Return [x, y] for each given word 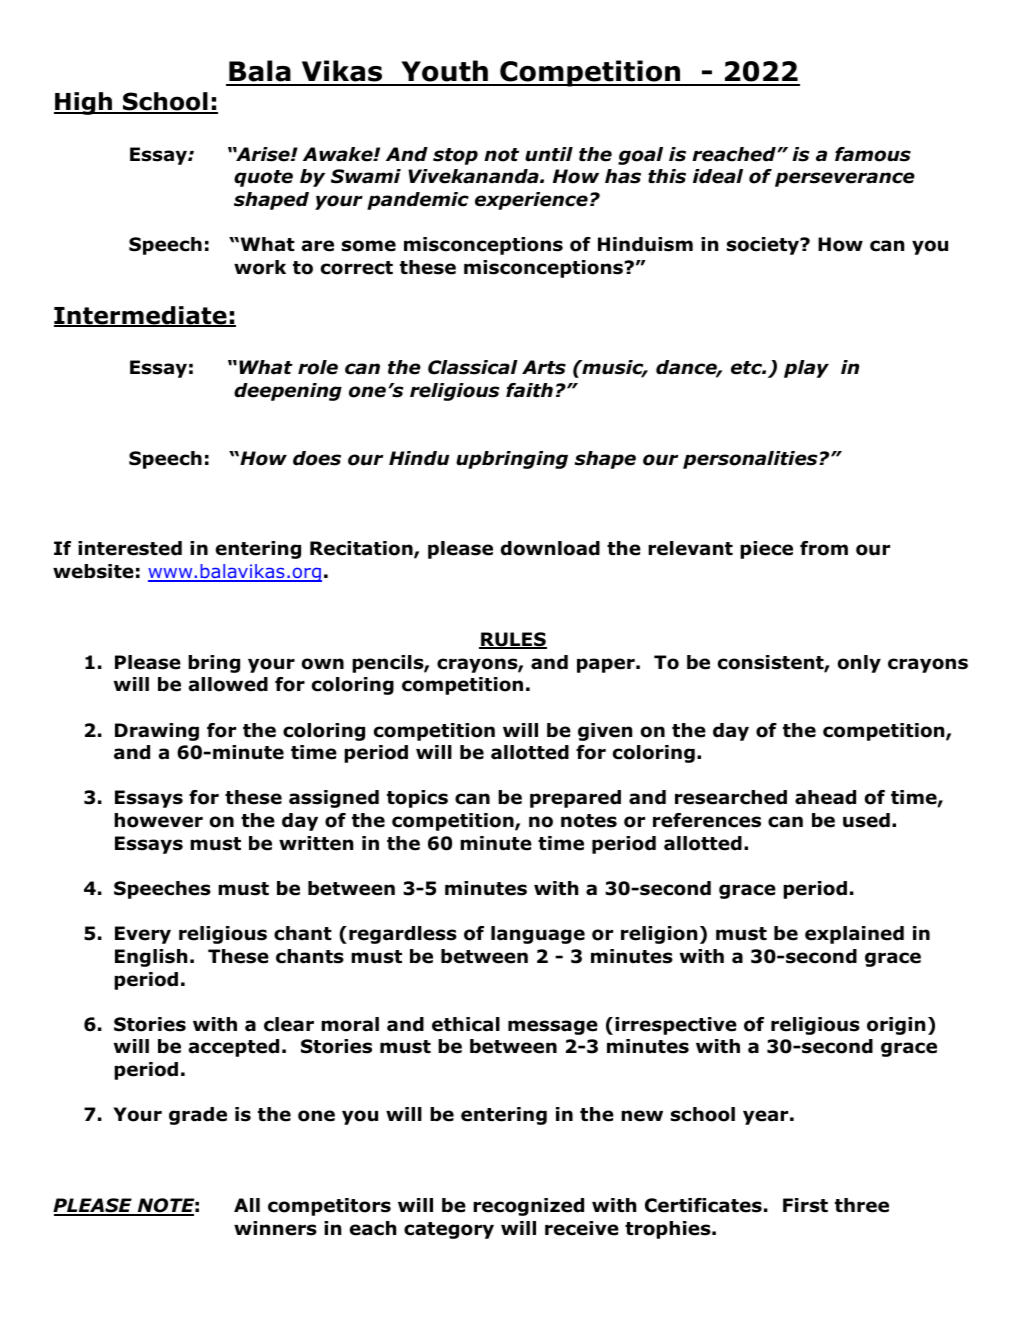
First [805, 1205]
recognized [528, 1207]
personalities [751, 460]
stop [455, 156]
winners [275, 1228]
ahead [825, 797]
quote [263, 178]
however [158, 820]
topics [417, 799]
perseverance [845, 179]
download [550, 548]
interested [130, 548]
